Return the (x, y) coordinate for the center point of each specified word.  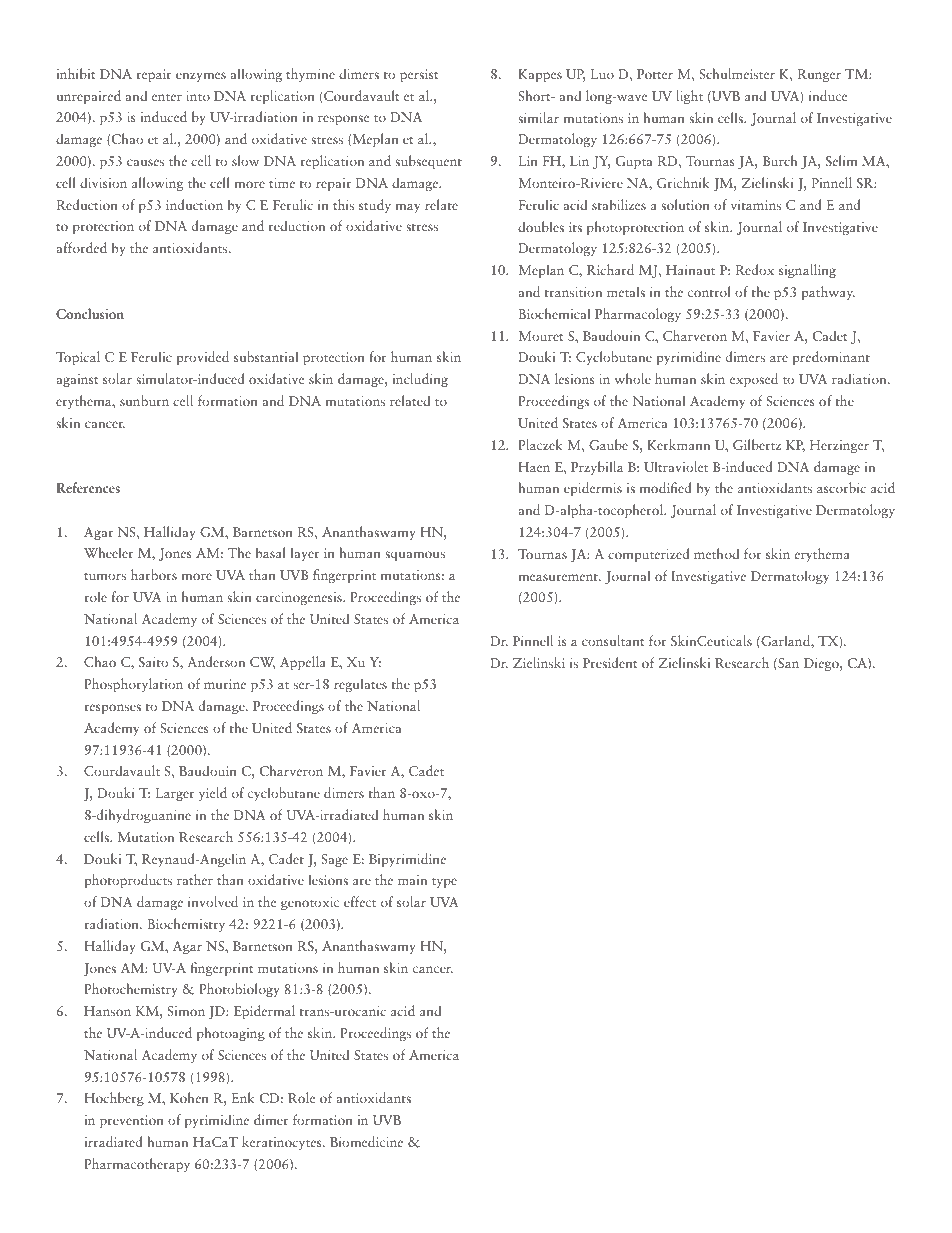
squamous (415, 556)
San (787, 664)
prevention (132, 1121)
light (689, 97)
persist (419, 75)
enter (167, 97)
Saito (153, 662)
